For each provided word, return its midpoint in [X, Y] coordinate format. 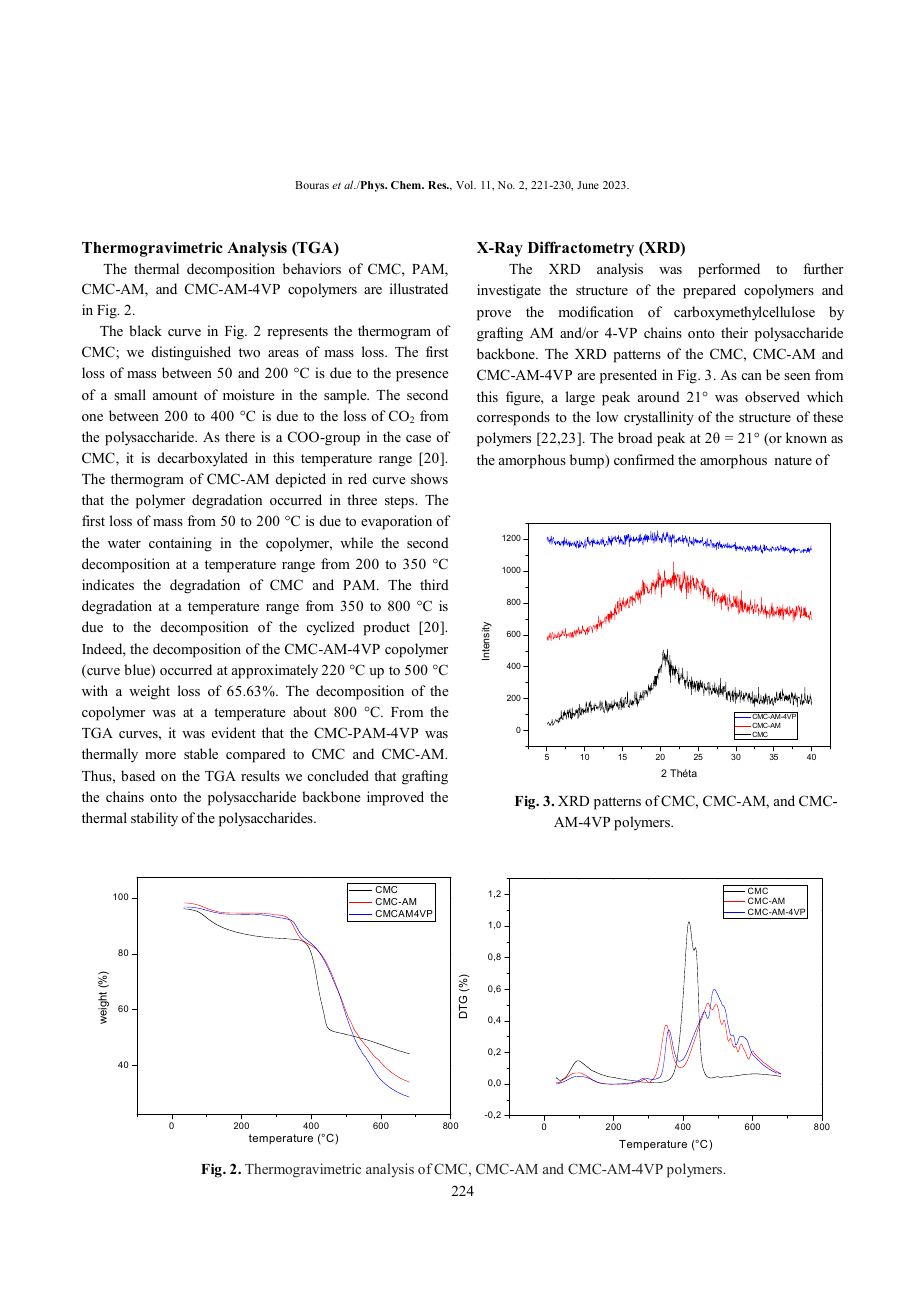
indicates [108, 584]
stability [154, 819]
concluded [338, 775]
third [434, 584]
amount [175, 395]
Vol [466, 185]
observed [772, 396]
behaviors [312, 268]
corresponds [513, 418]
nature [793, 460]
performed [729, 270]
